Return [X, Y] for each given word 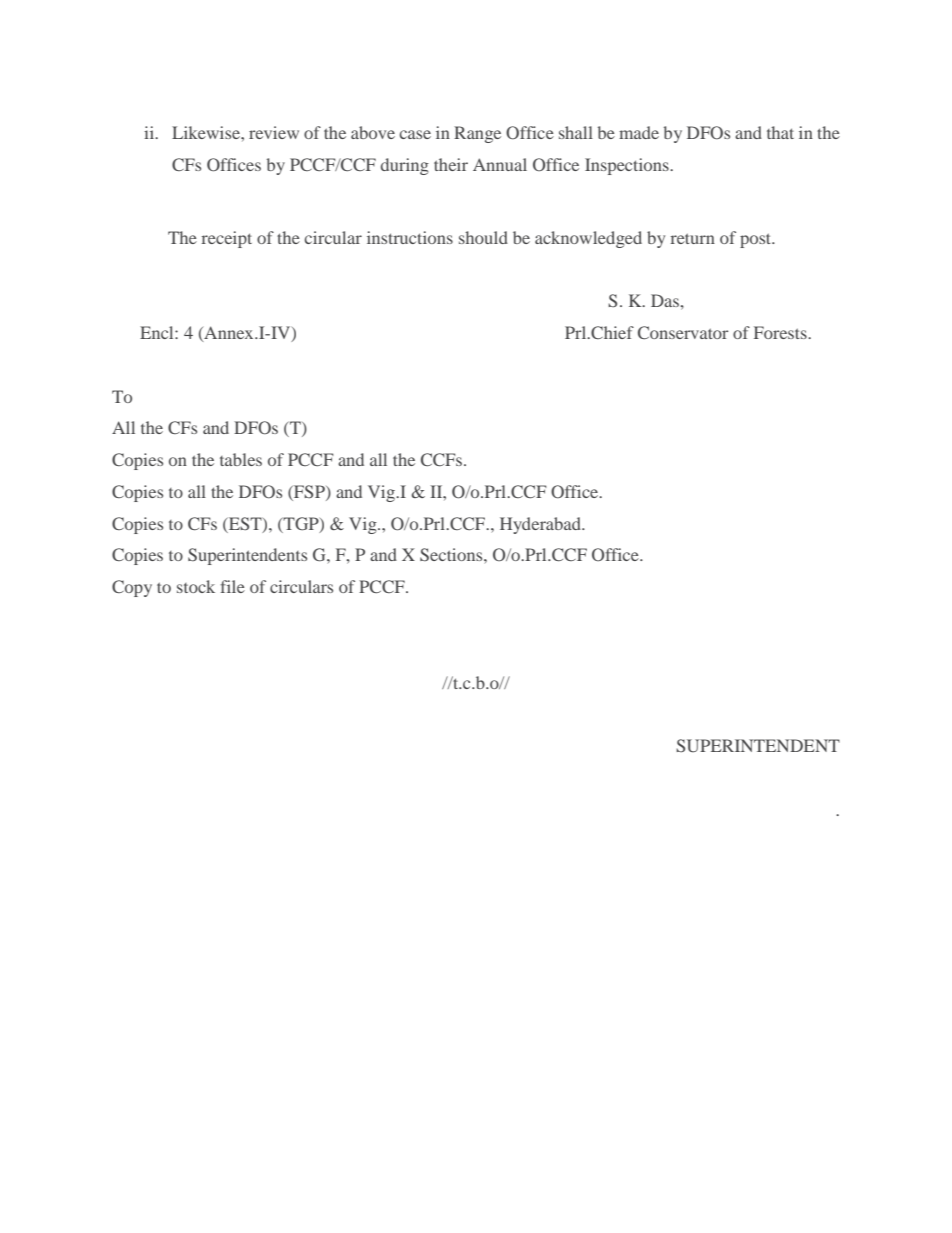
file [232, 586]
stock [196, 586]
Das [666, 300]
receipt [227, 239]
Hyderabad [541, 525]
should [483, 237]
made [639, 132]
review [274, 132]
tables [241, 459]
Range [477, 134]
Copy [132, 588]
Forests [781, 332]
